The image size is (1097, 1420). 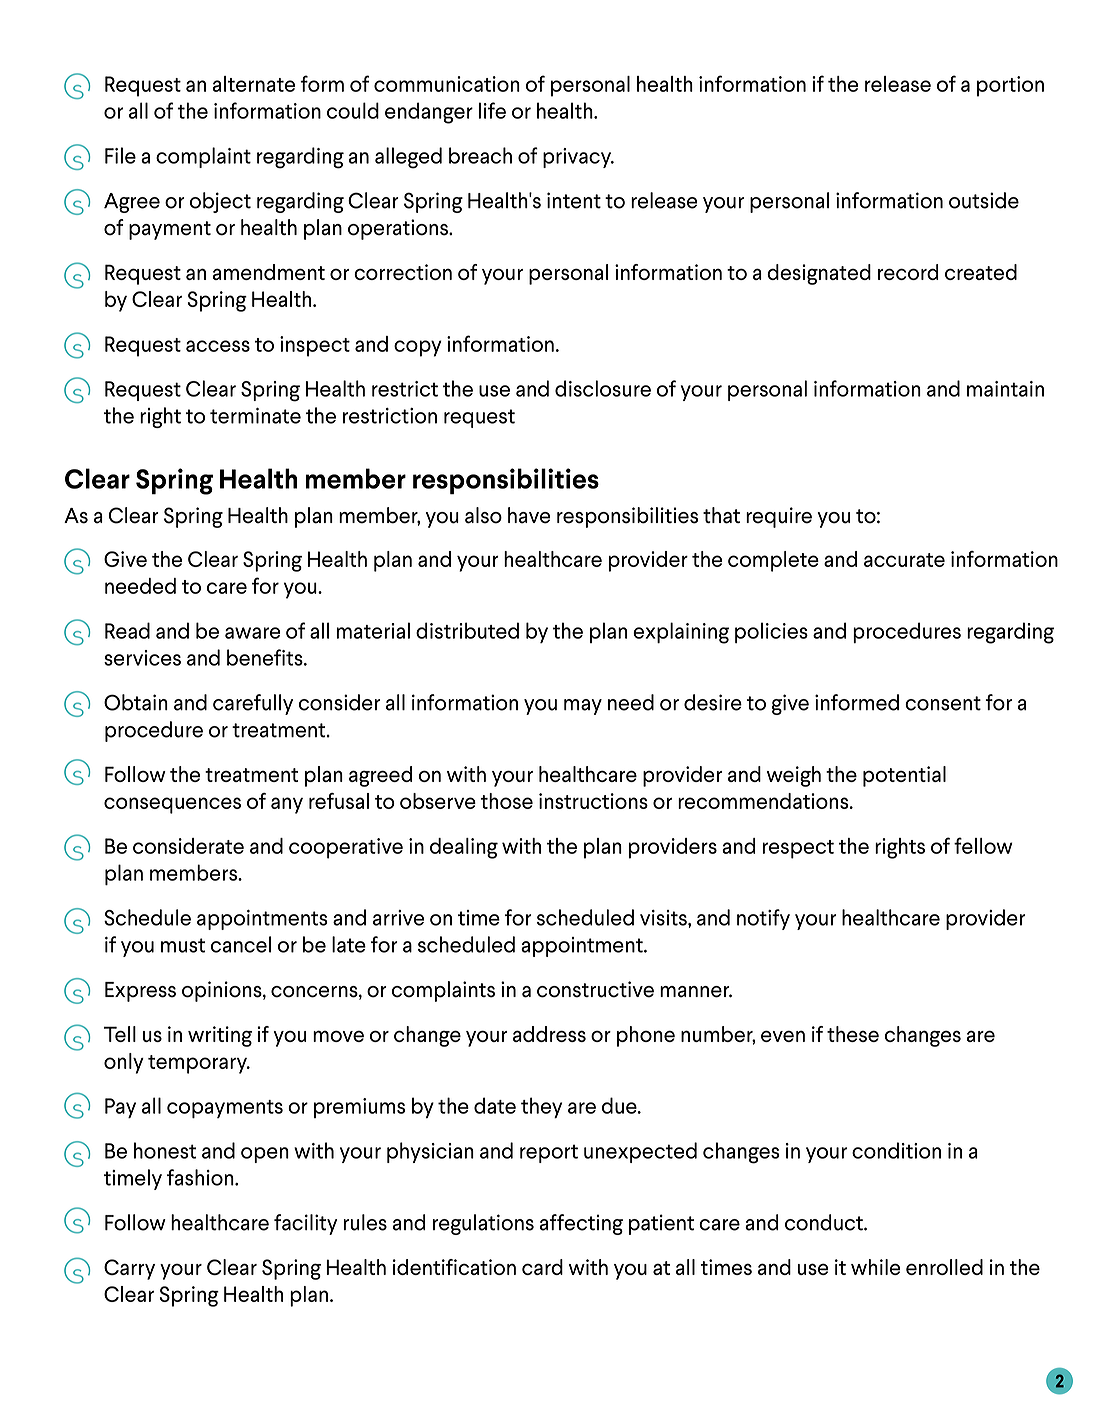 What do you see at coordinates (254, 84) in the page?
I see `alternate` at bounding box center [254, 84].
